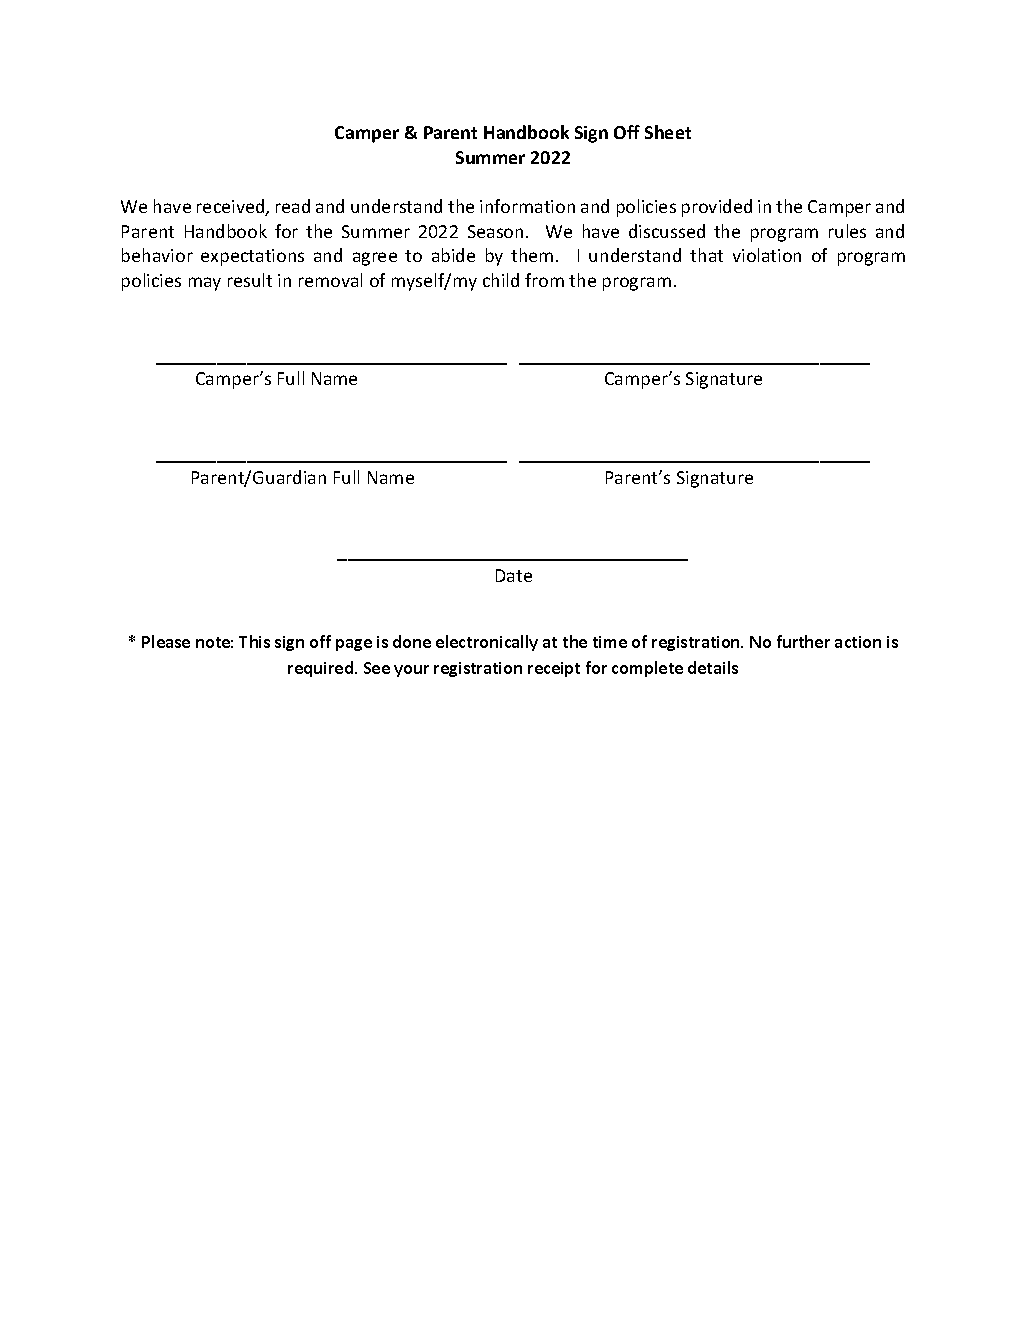 This screenshot has width=1027, height=1329. I want to click on may, so click(205, 284).
